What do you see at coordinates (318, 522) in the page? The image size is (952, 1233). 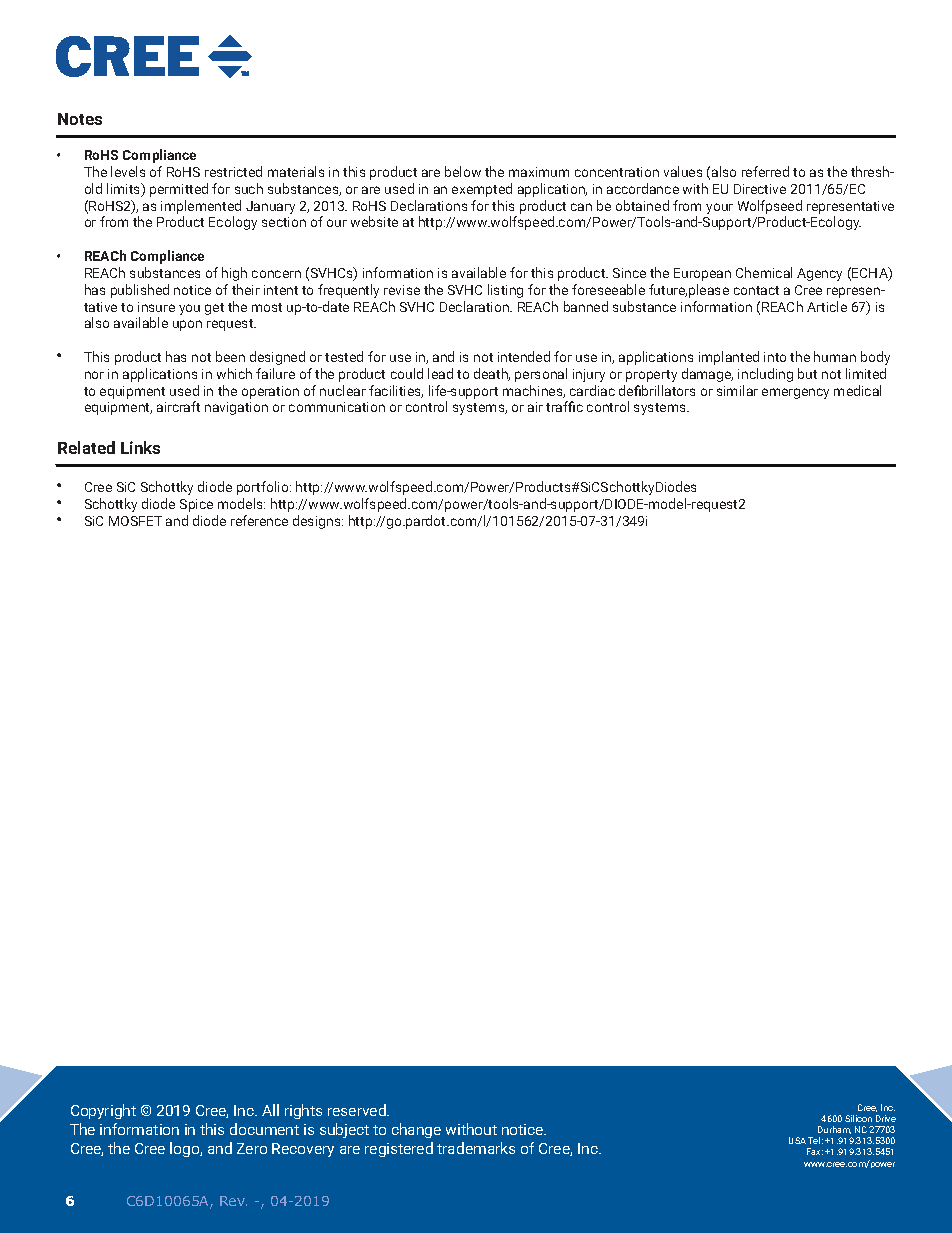 I see `designs` at bounding box center [318, 522].
